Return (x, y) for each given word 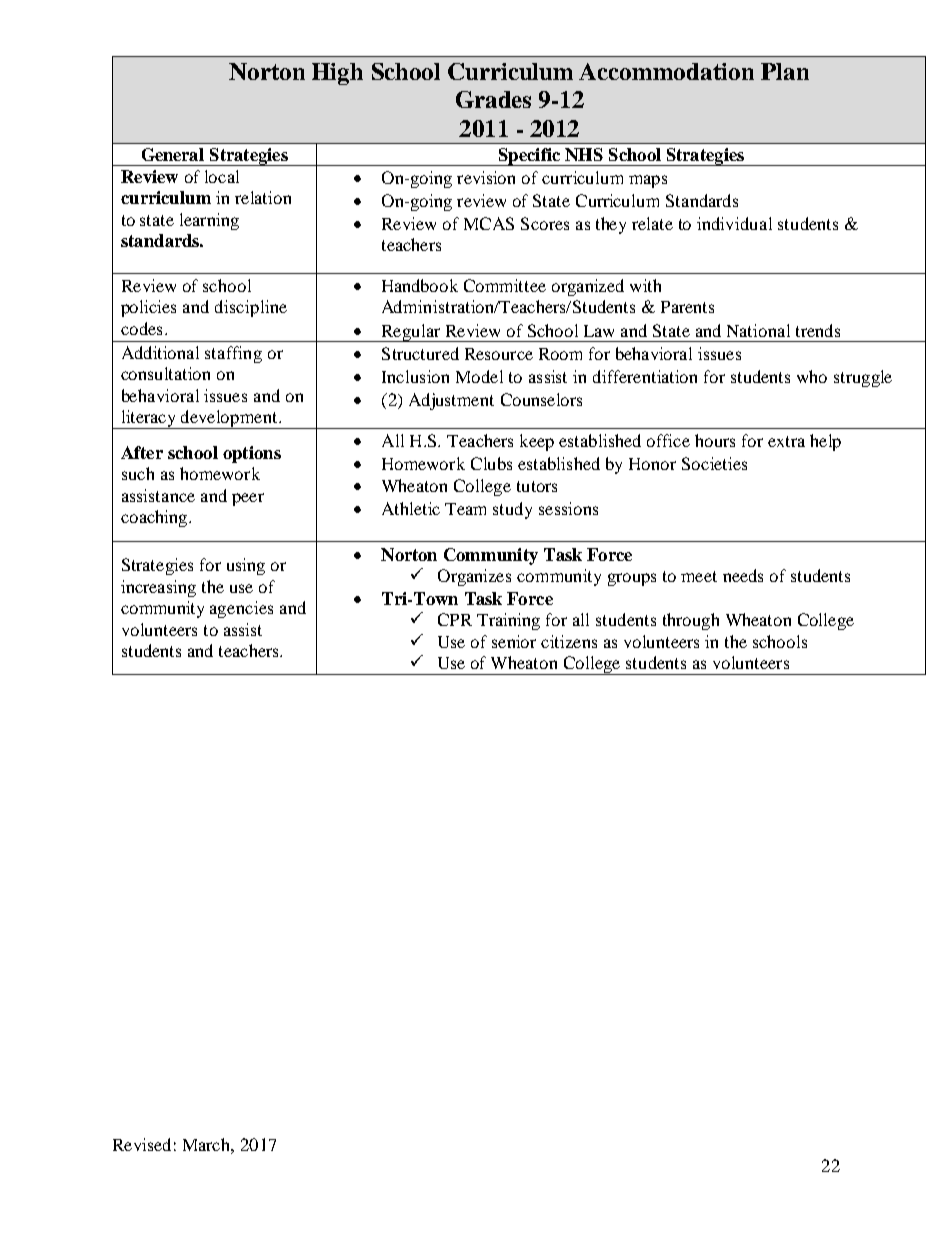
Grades (493, 99)
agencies (241, 609)
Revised (142, 1144)
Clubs (491, 463)
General (173, 154)
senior (514, 641)
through (691, 621)
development (229, 419)
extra (786, 441)
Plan (785, 71)
